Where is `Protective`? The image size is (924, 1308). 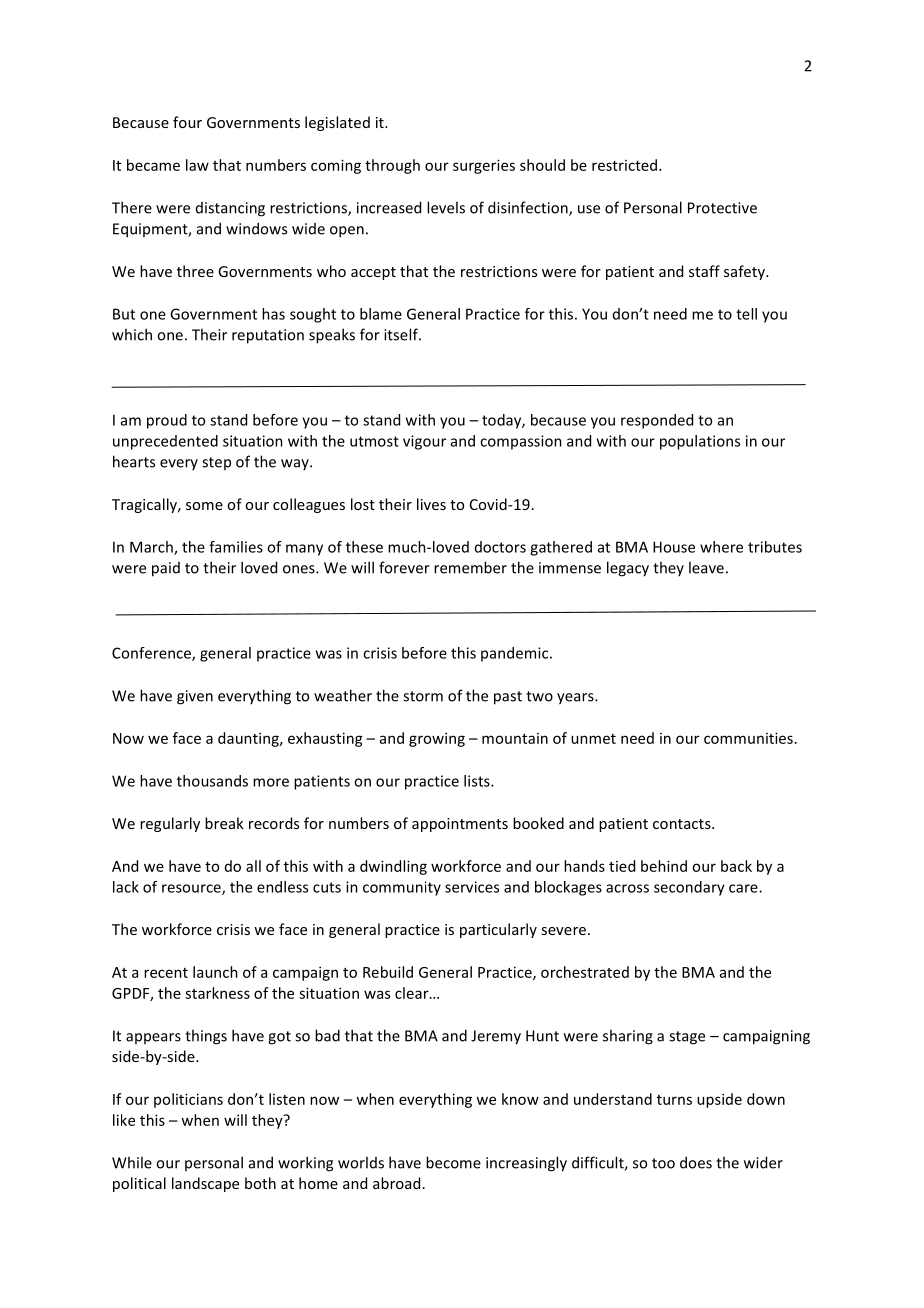
Protective is located at coordinates (722, 208).
